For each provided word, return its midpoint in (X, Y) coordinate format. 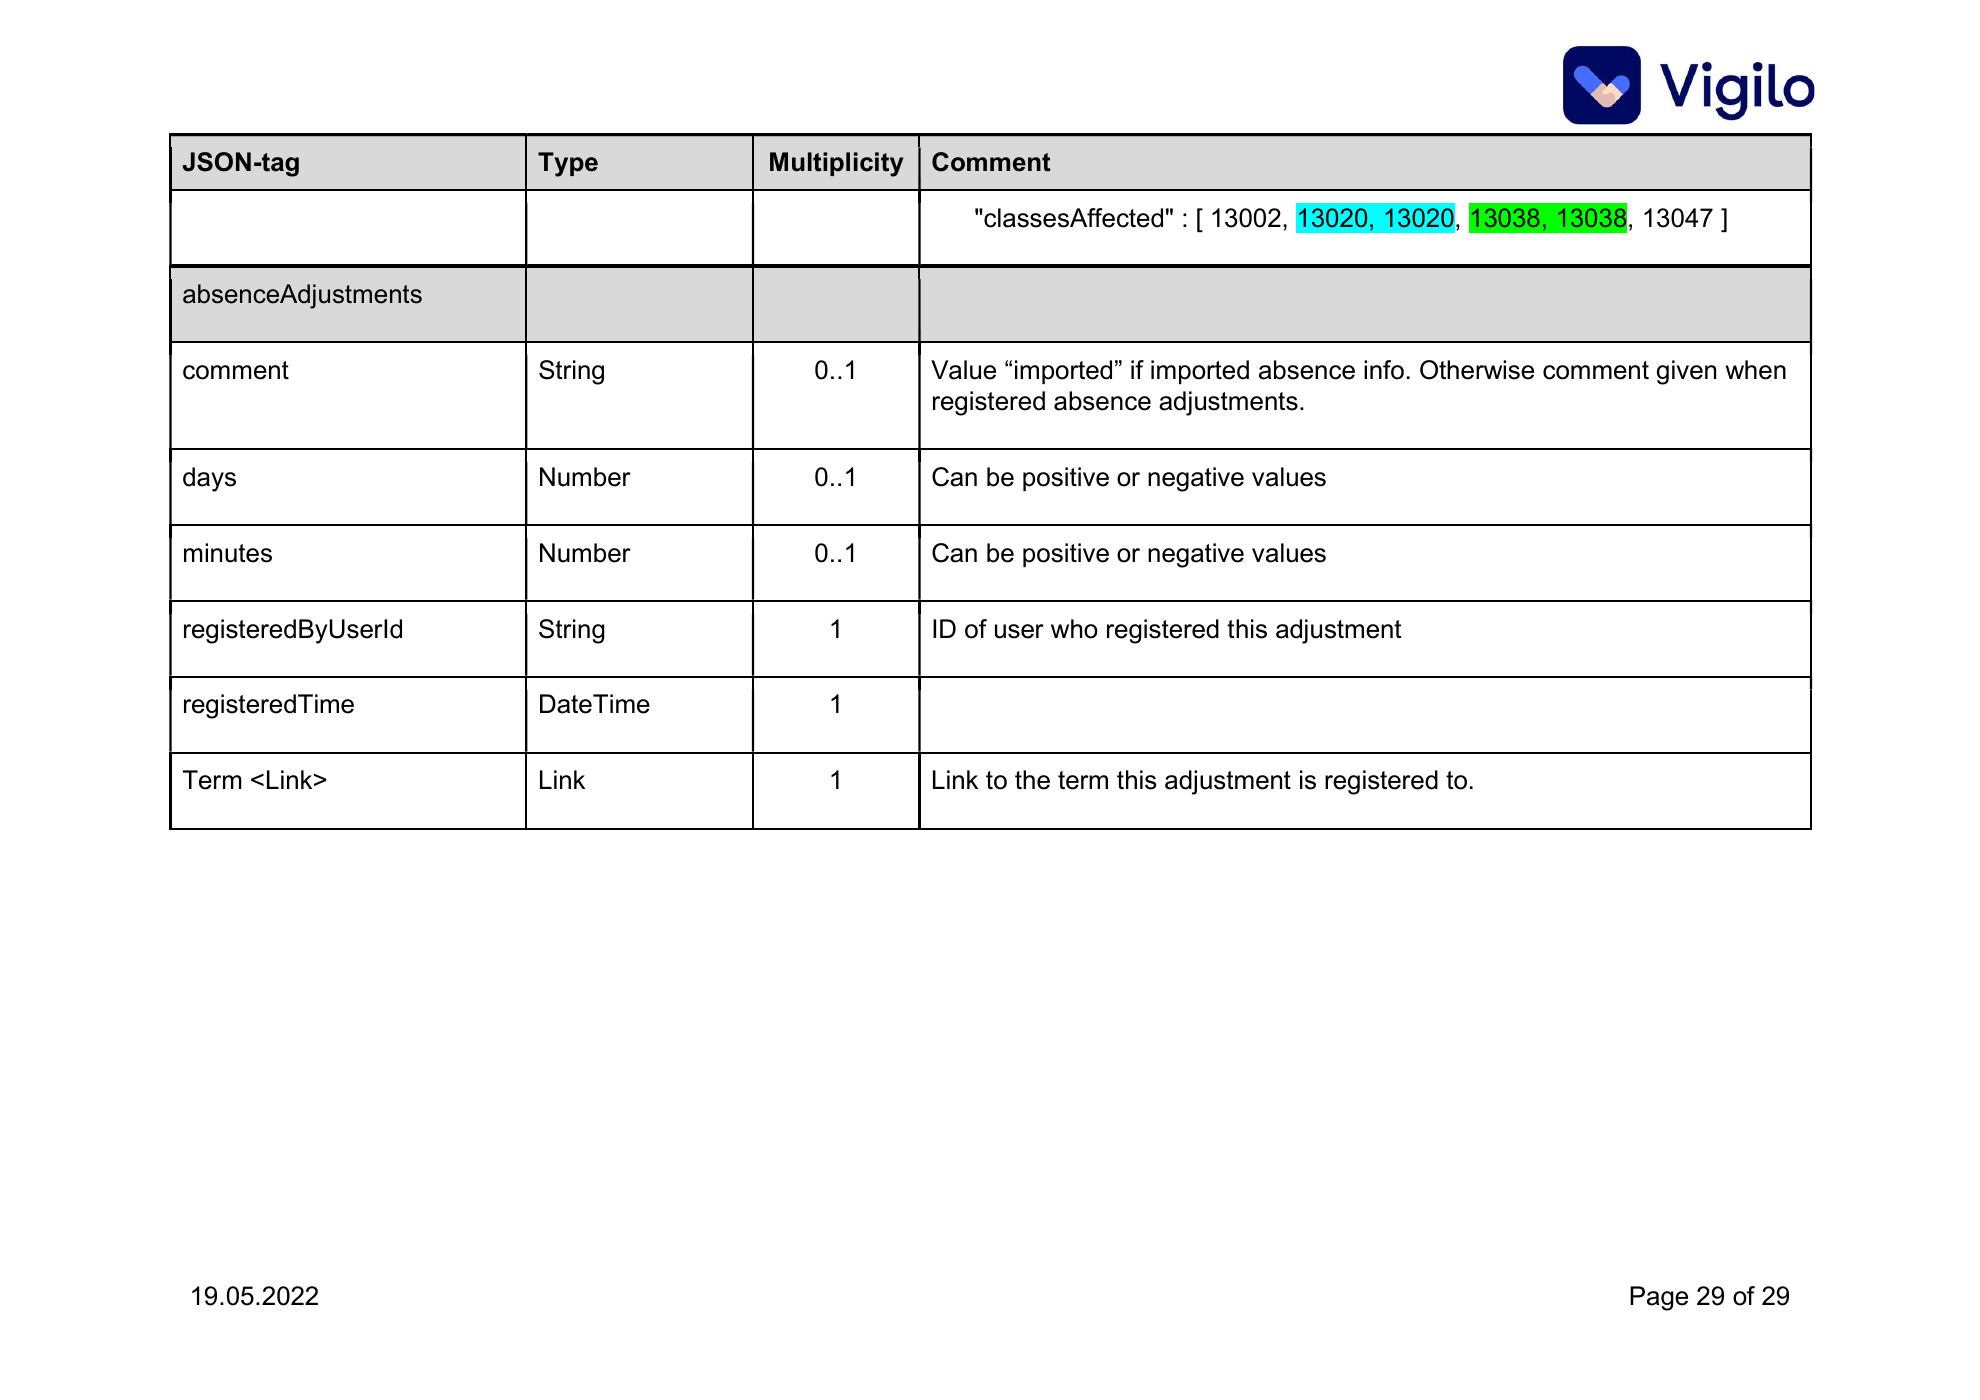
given (1686, 372)
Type (568, 164)
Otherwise (1477, 370)
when (1756, 370)
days (209, 479)
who (1074, 629)
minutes (228, 553)
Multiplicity (836, 164)
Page (1659, 1298)
